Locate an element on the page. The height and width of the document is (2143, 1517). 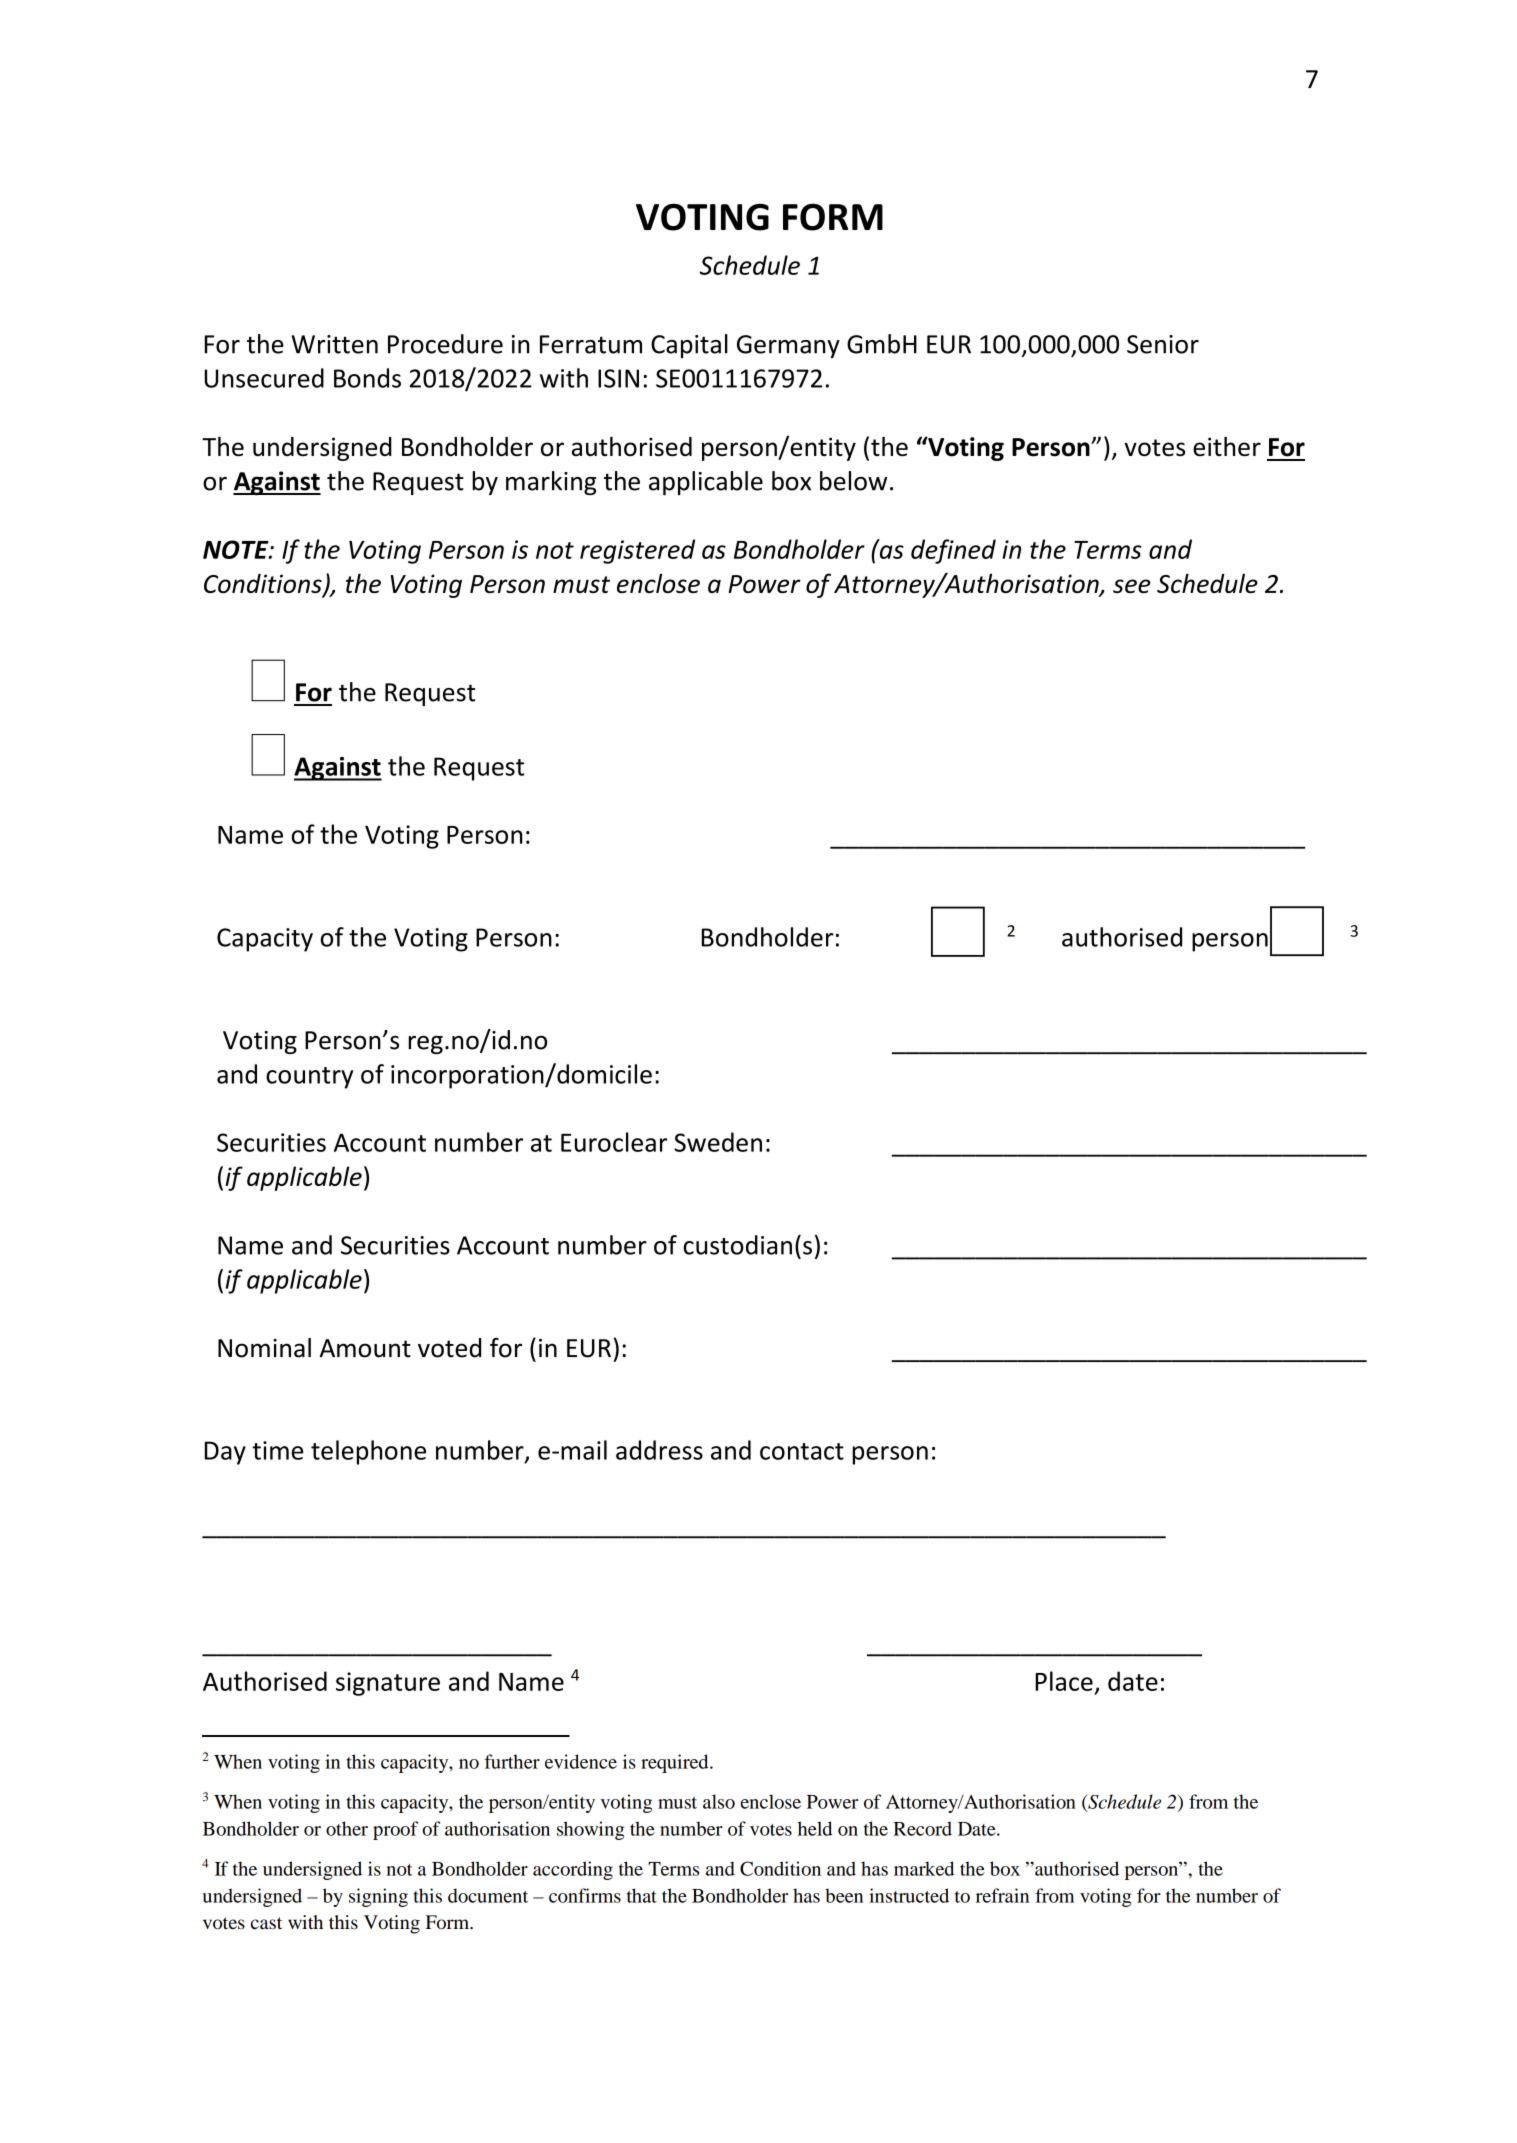
signing is located at coordinates (378, 1897).
